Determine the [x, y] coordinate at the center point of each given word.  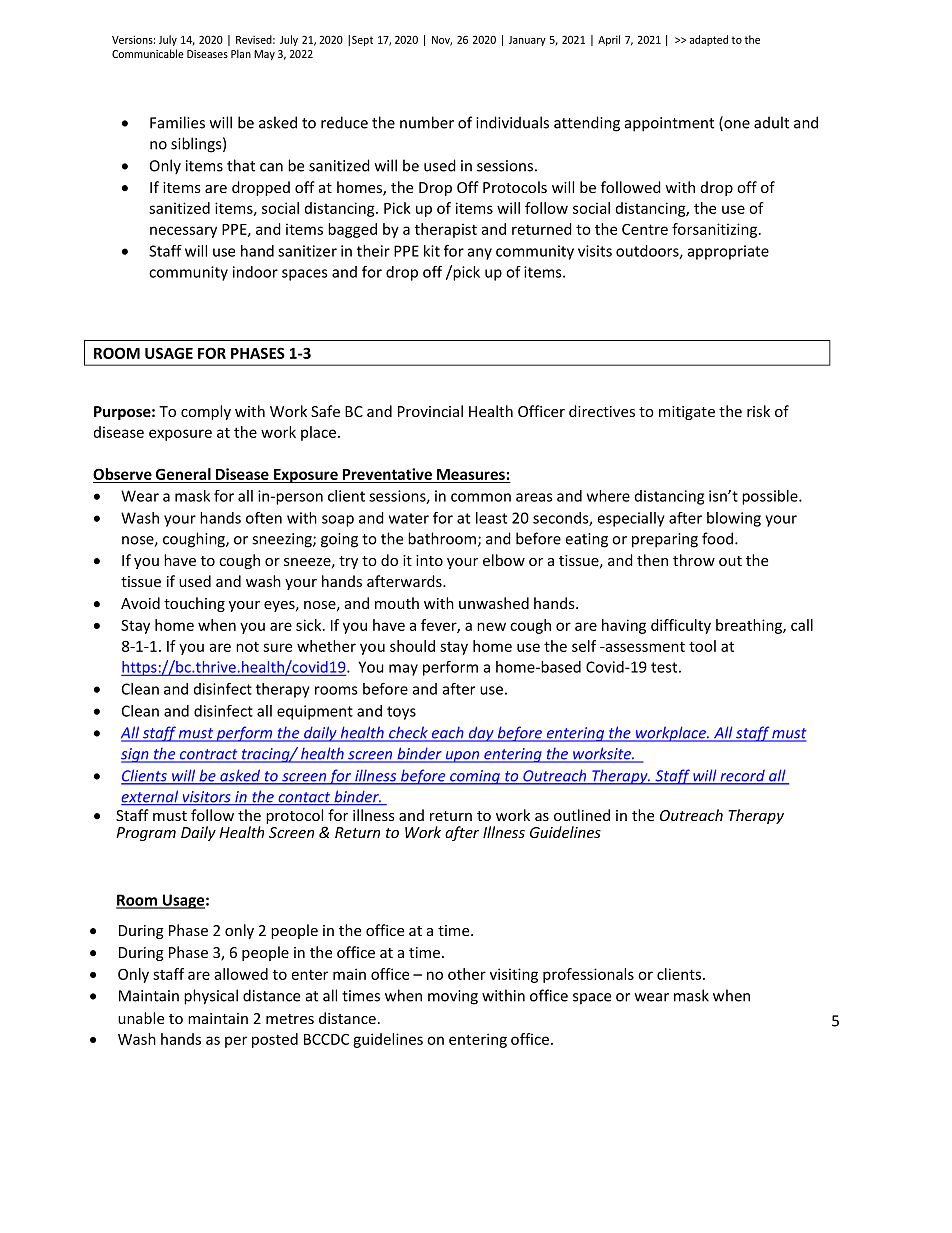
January [527, 41]
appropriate [728, 252]
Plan [241, 53]
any [479, 254]
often [264, 518]
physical [211, 997]
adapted [709, 40]
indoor [255, 272]
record [742, 777]
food [719, 538]
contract [209, 755]
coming [475, 777]
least [491, 518]
